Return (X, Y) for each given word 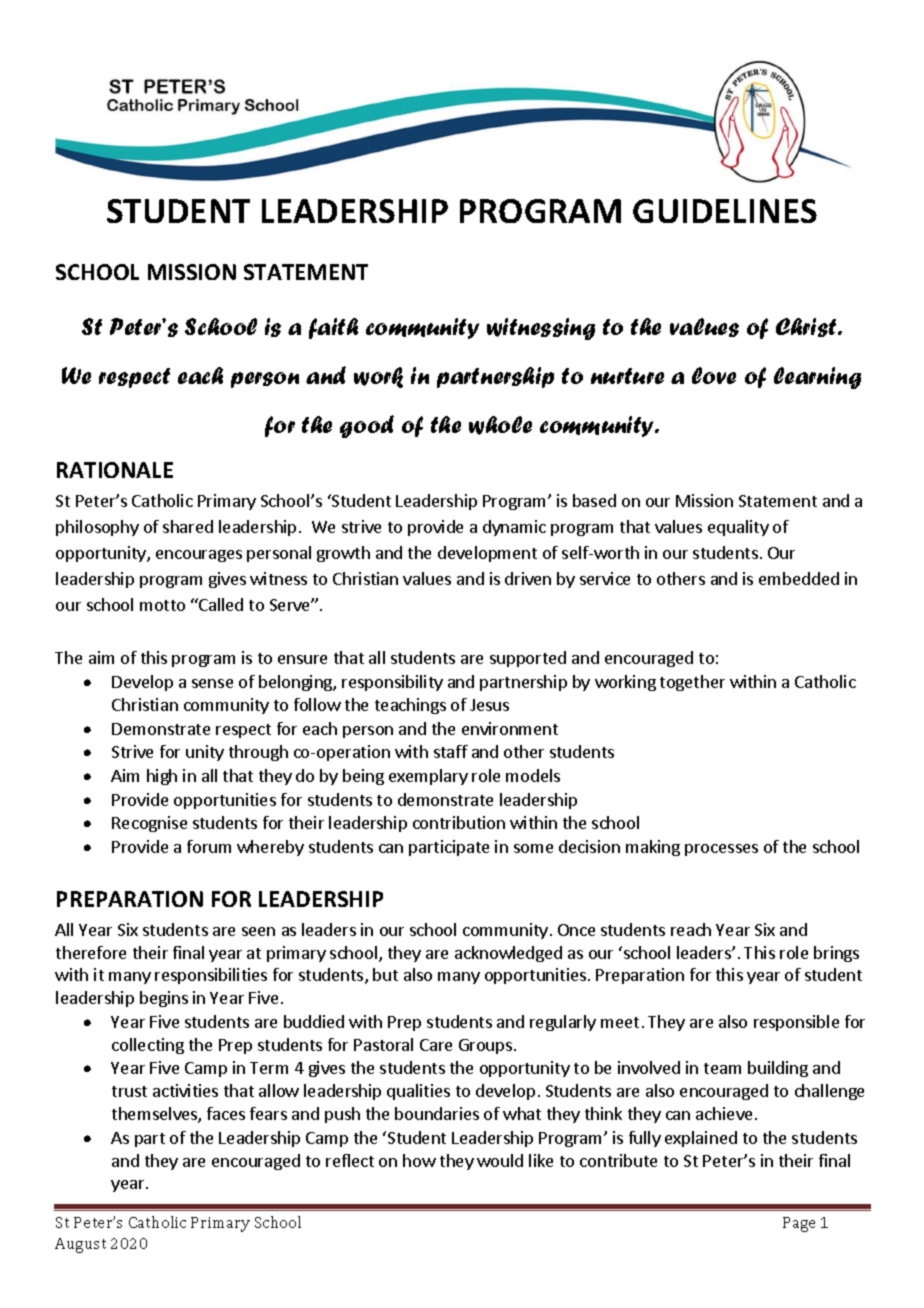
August (80, 1245)
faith (333, 328)
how (419, 1160)
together (692, 683)
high (162, 777)
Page (799, 1224)
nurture (627, 376)
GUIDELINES (725, 211)
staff (451, 751)
